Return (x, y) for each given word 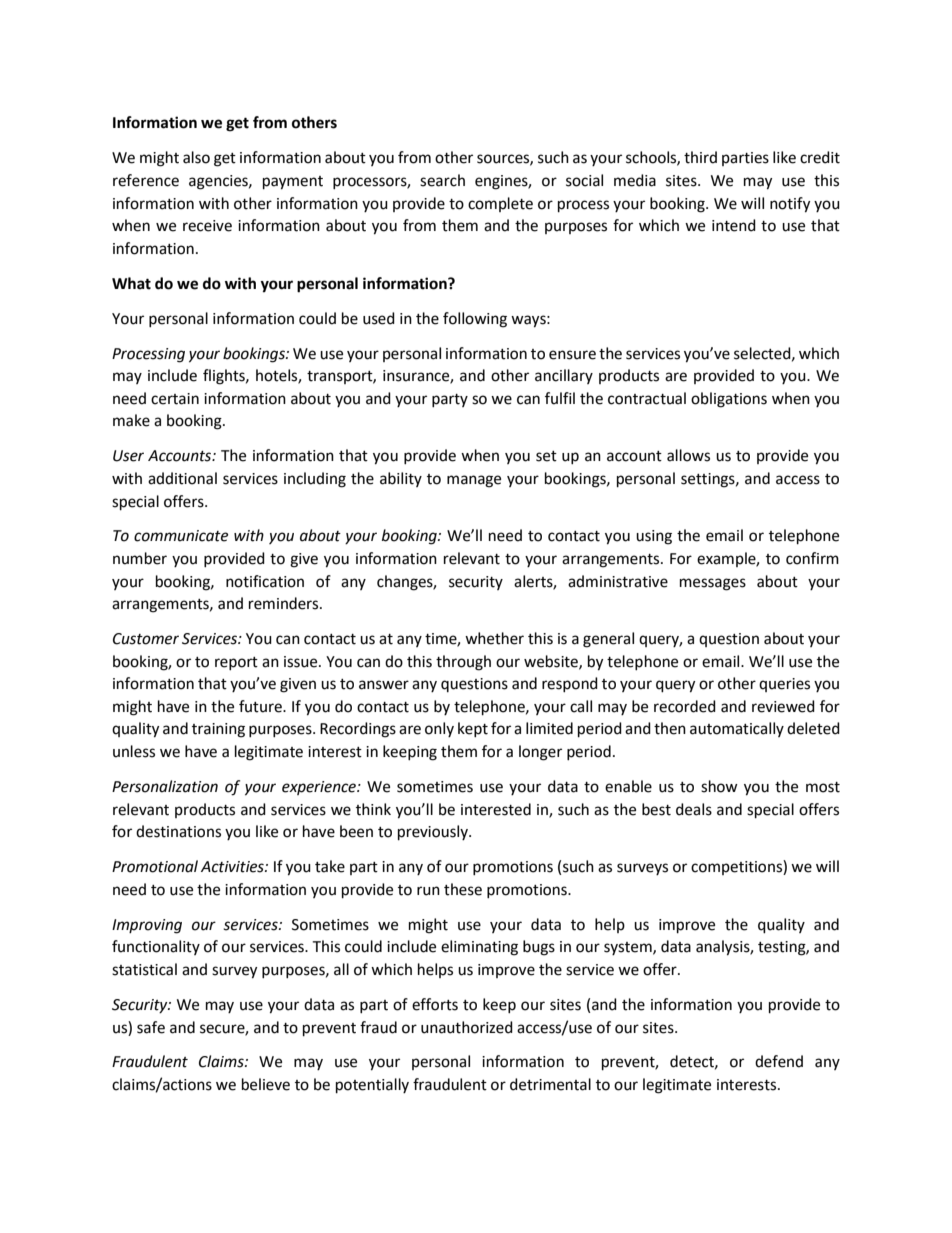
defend (779, 1061)
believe (266, 1084)
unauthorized (467, 1027)
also (196, 157)
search (442, 180)
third (700, 157)
